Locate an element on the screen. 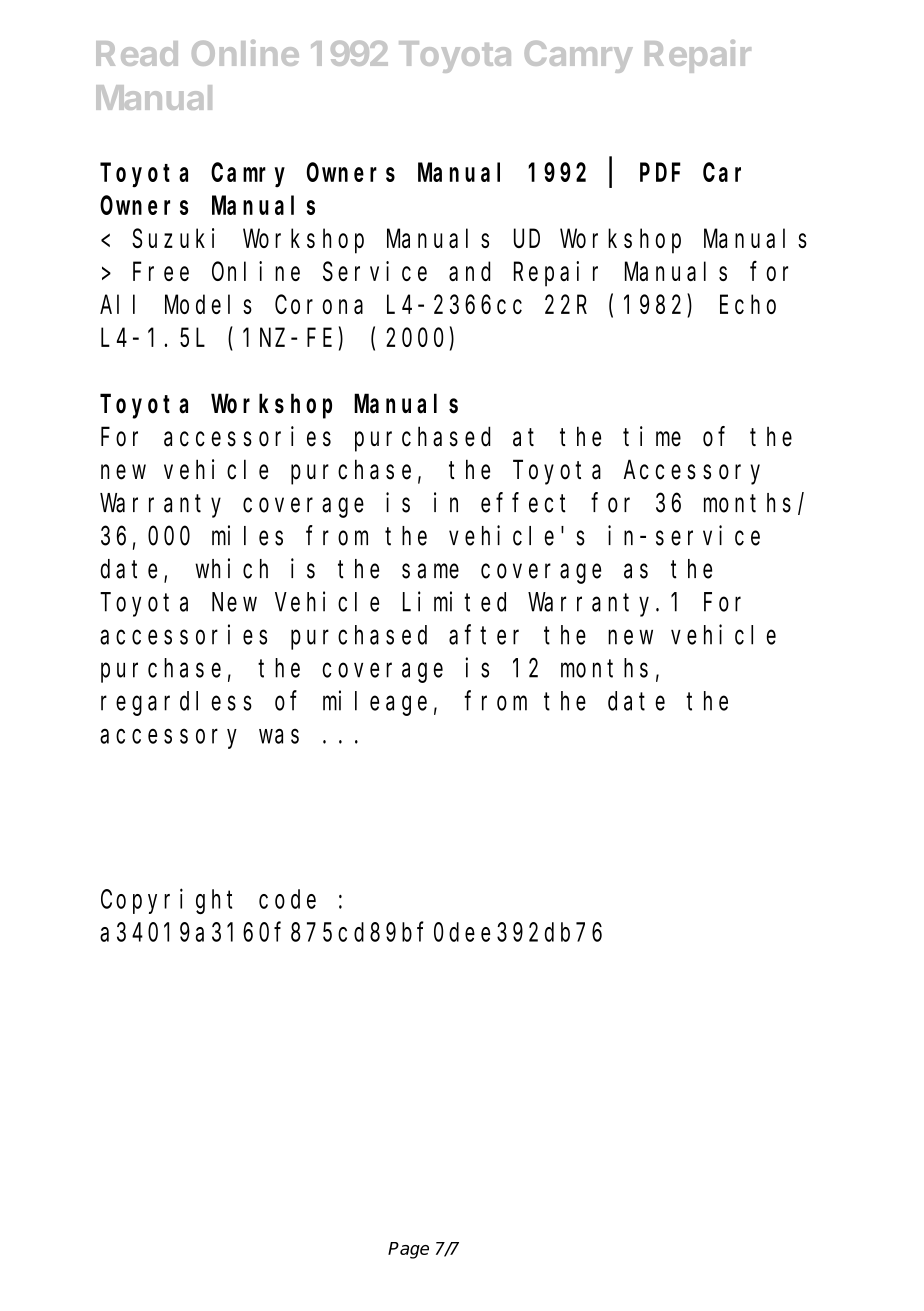 Image resolution: width=924 pixels, height=1311 pixels. time is located at coordinates (652, 436).
